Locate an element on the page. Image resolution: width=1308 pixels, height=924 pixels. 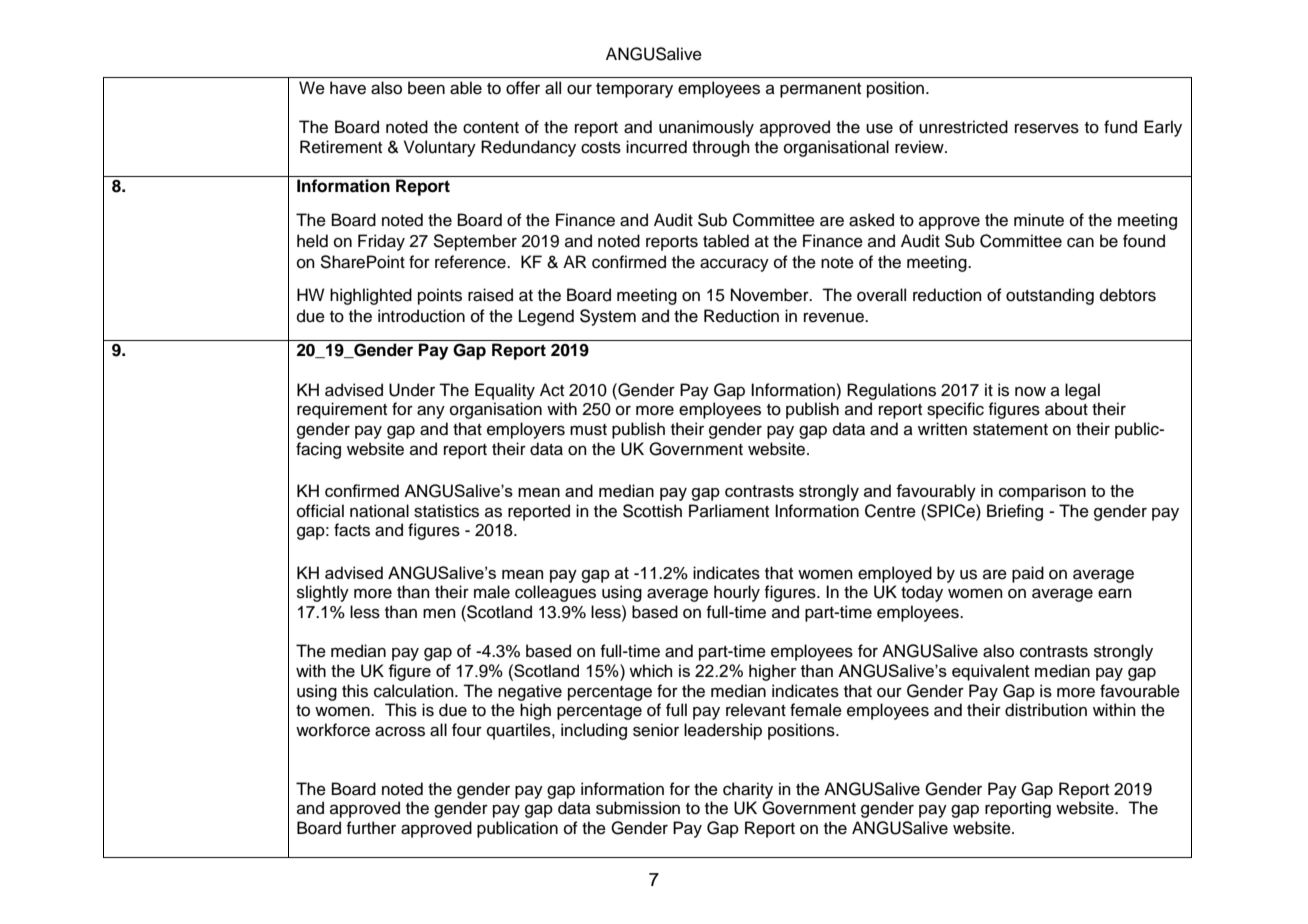
charity is located at coordinates (748, 790).
